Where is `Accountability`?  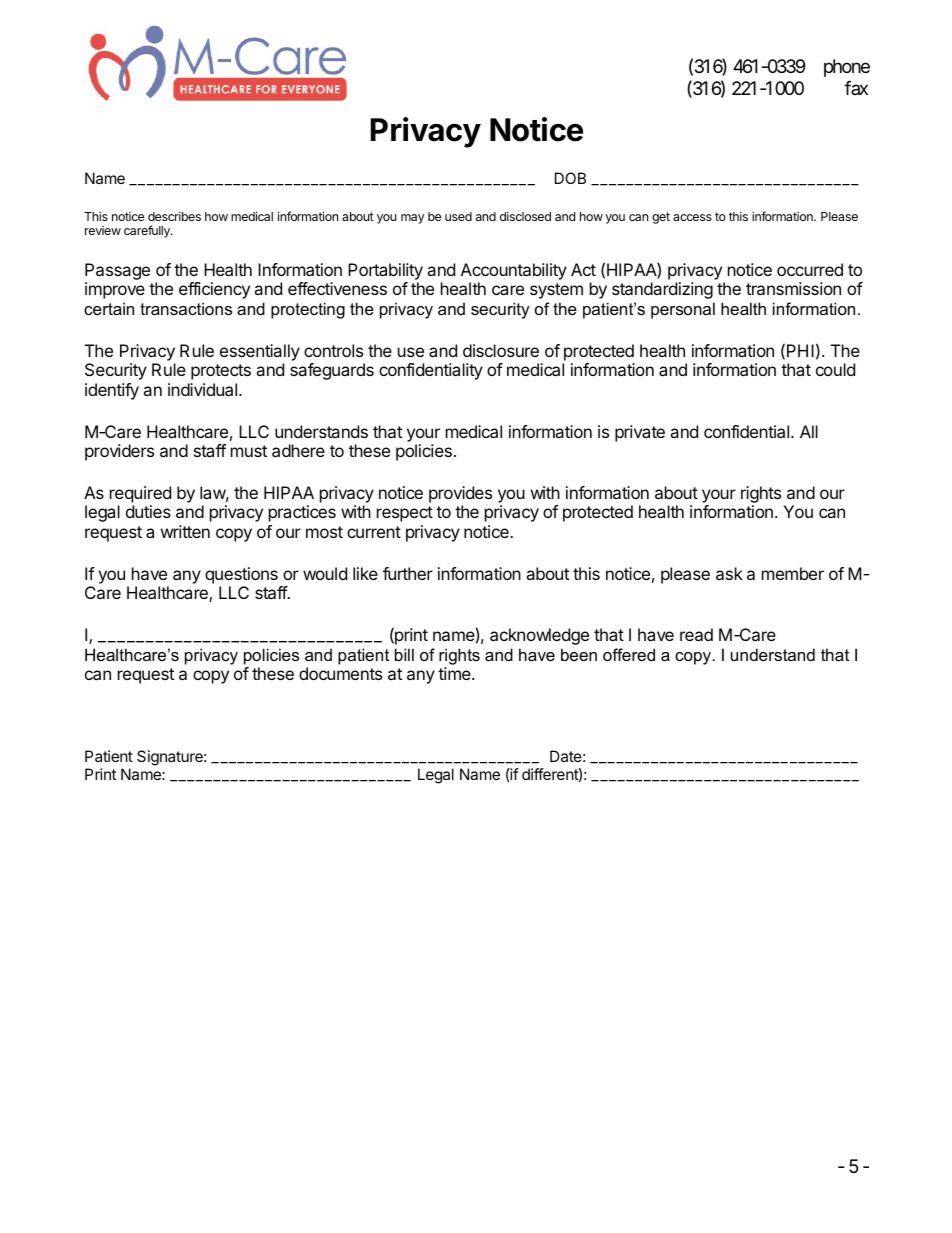 Accountability is located at coordinates (514, 271).
